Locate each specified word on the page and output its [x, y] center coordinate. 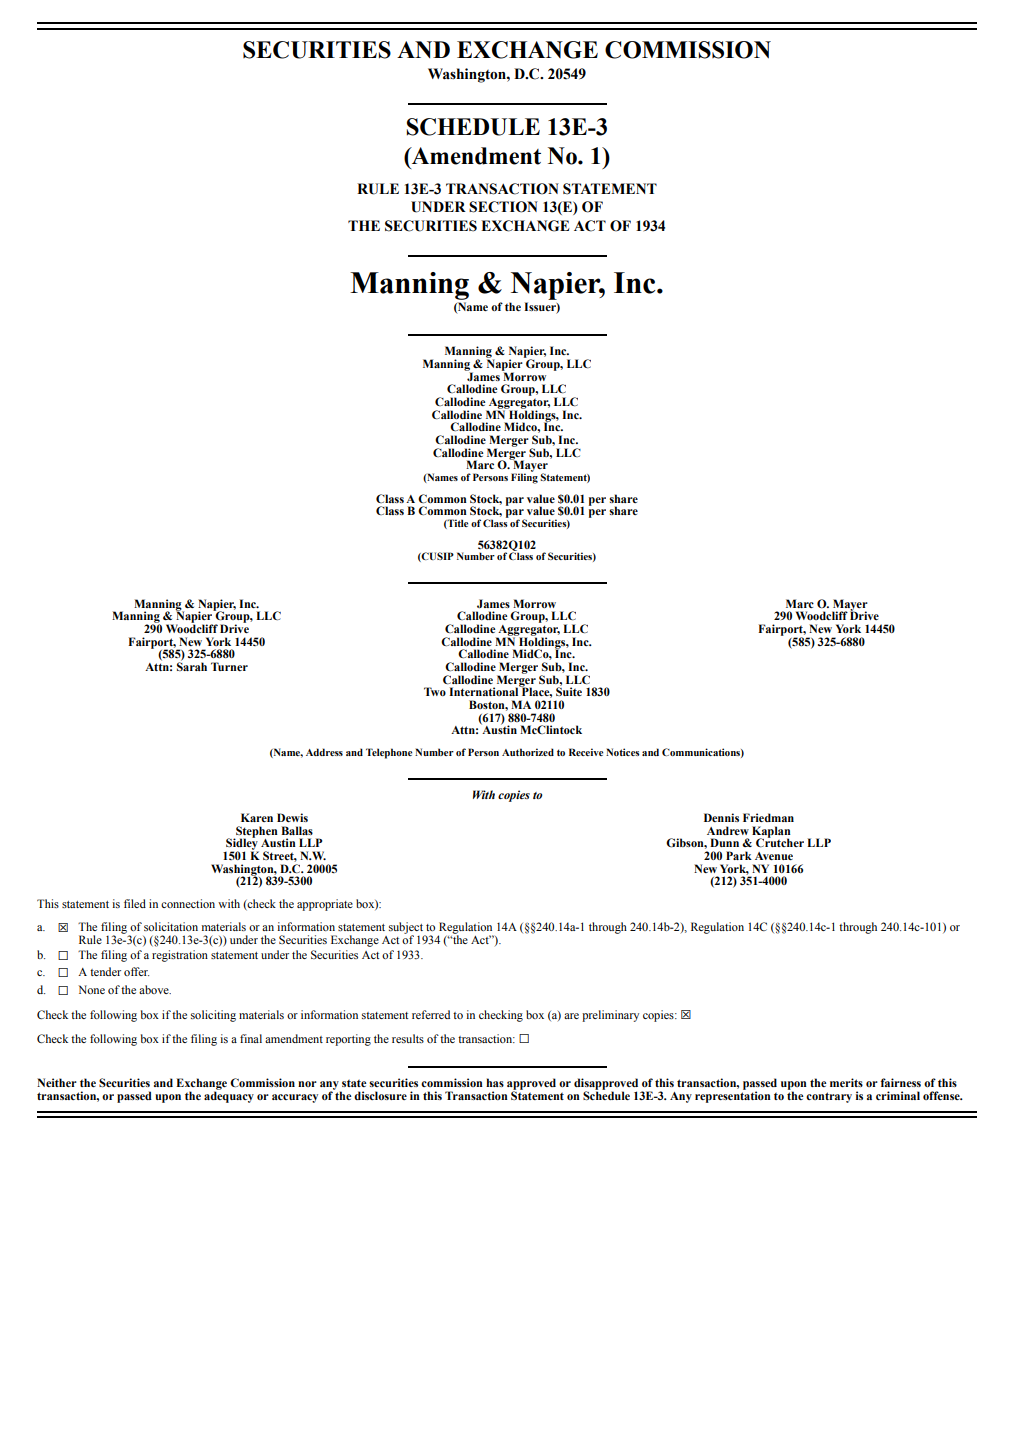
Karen [257, 817]
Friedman [768, 817]
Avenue [774, 856]
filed [135, 903]
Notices [623, 752]
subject [407, 929]
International [485, 690]
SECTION [503, 207]
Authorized [528, 752]
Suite [569, 690]
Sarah [192, 665]
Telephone [389, 753]
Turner [229, 666]
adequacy [229, 1096]
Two [435, 691]
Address [324, 752]
